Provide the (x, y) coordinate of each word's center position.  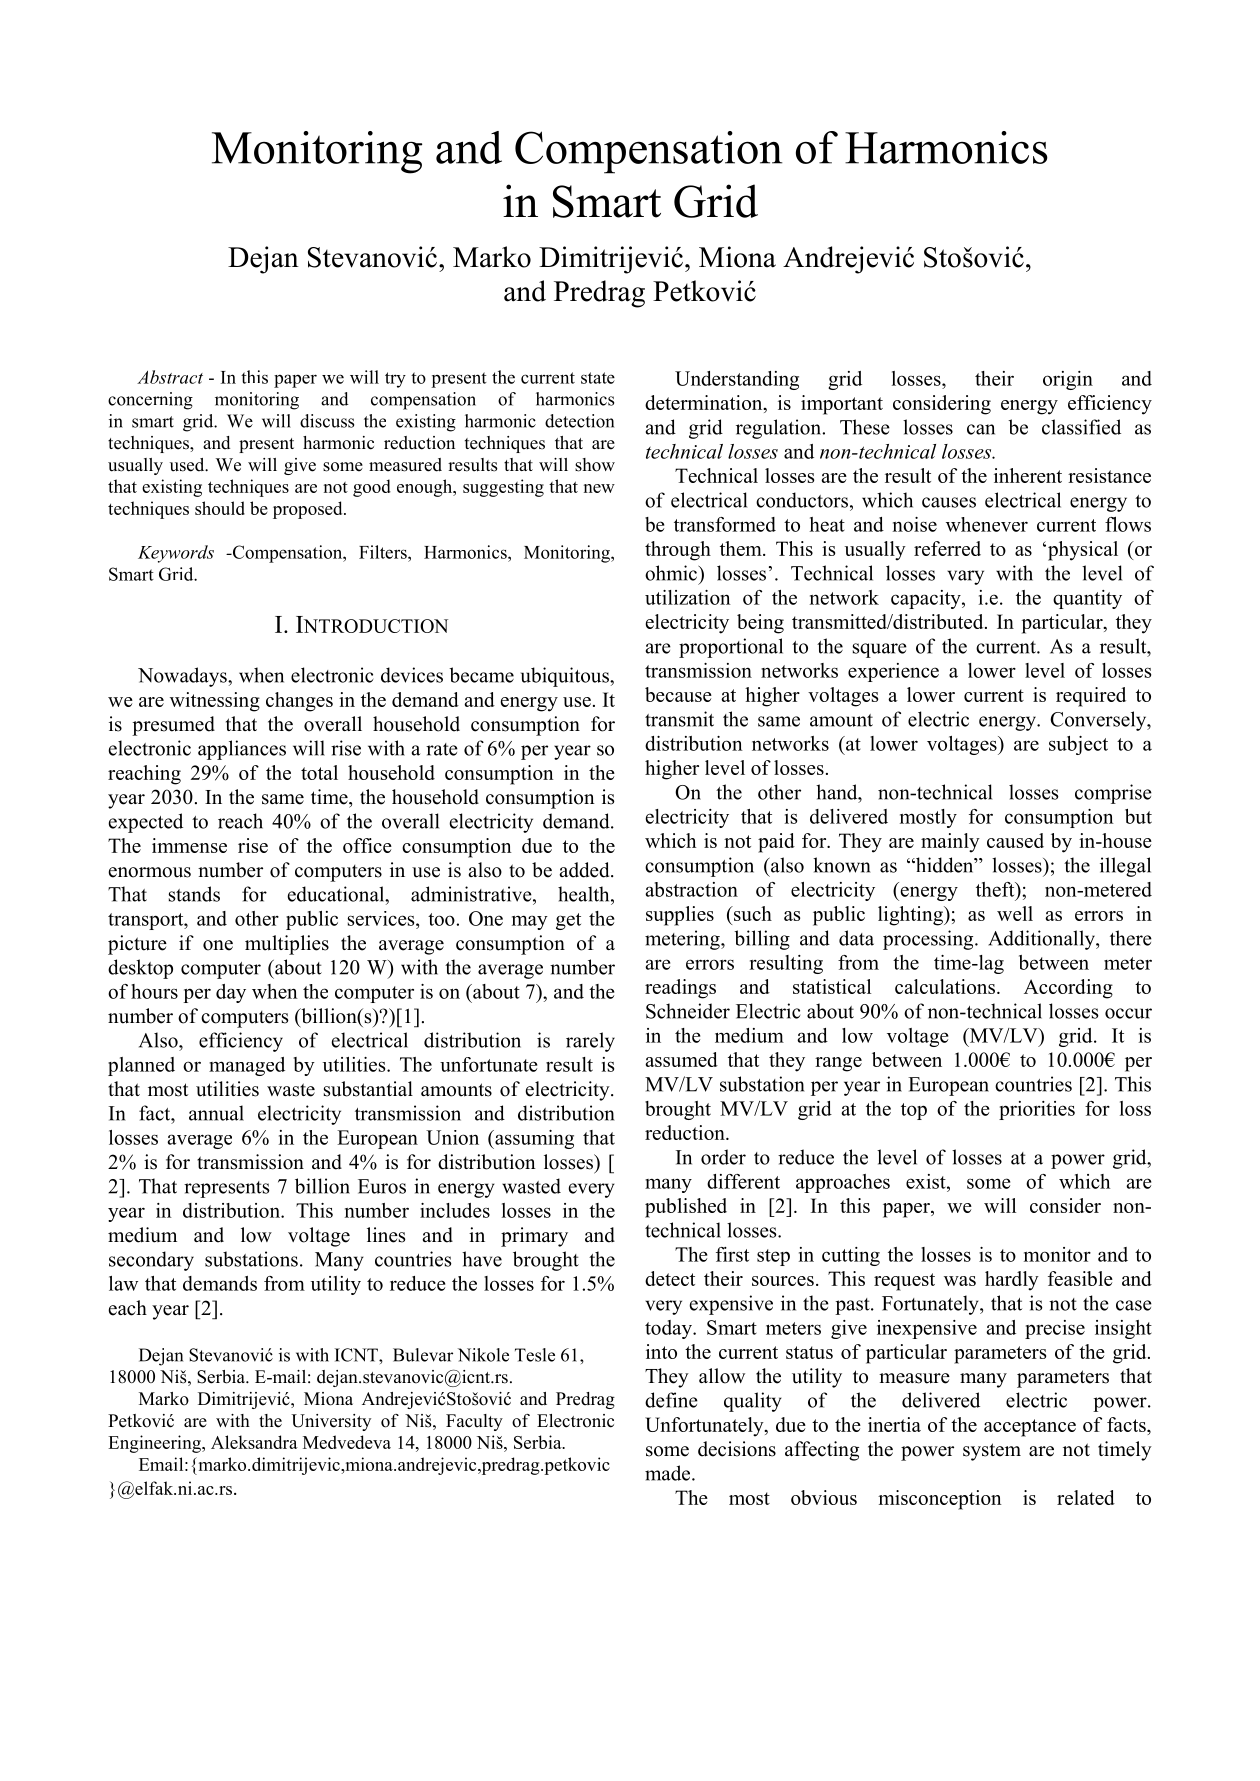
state (598, 378)
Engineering (155, 1444)
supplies (680, 916)
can (981, 429)
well (1015, 913)
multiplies (287, 945)
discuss (327, 421)
